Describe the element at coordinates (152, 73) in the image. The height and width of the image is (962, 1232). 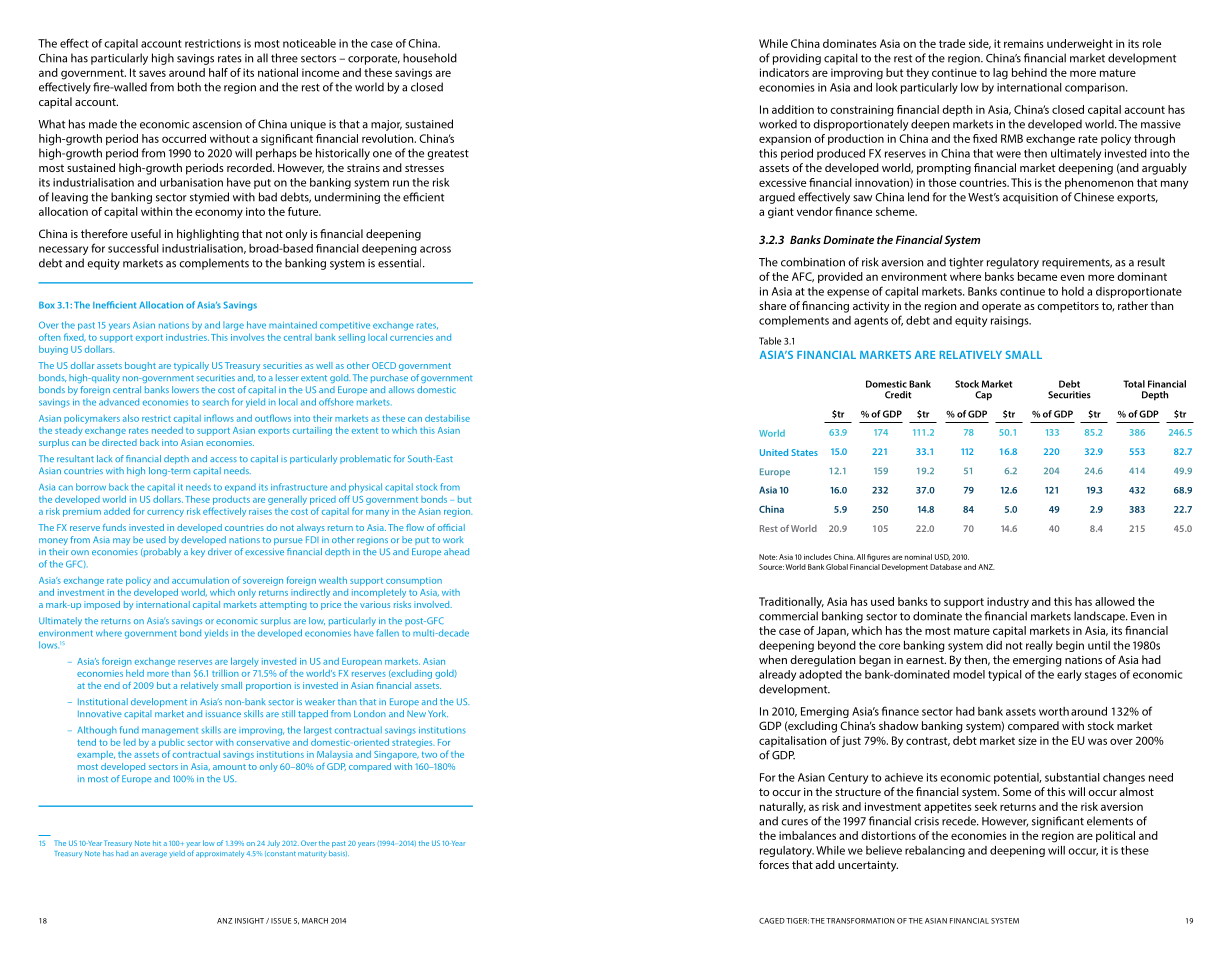
I see `saves` at that location.
